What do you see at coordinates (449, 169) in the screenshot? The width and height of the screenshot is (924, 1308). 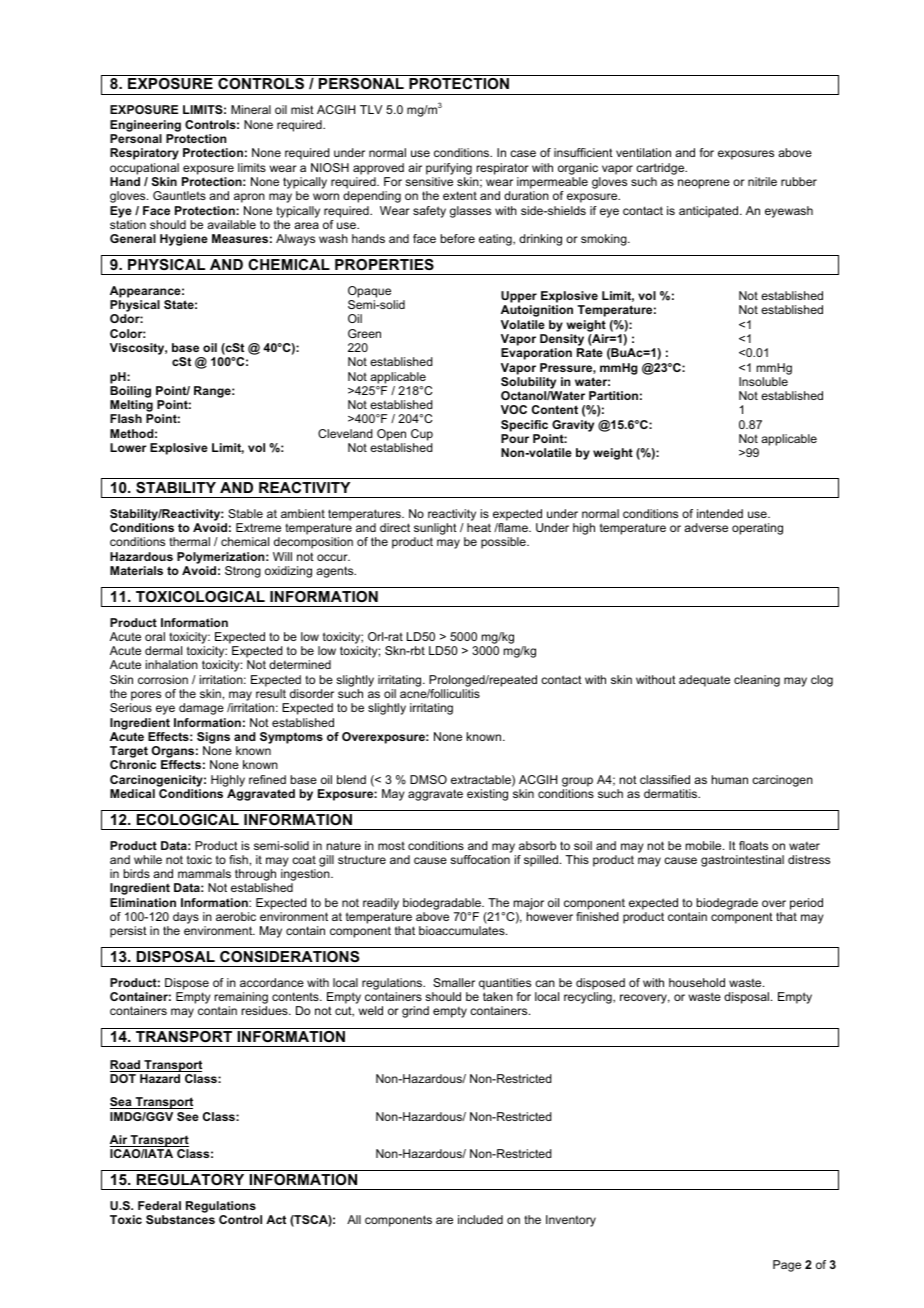 I see `purifying` at bounding box center [449, 169].
